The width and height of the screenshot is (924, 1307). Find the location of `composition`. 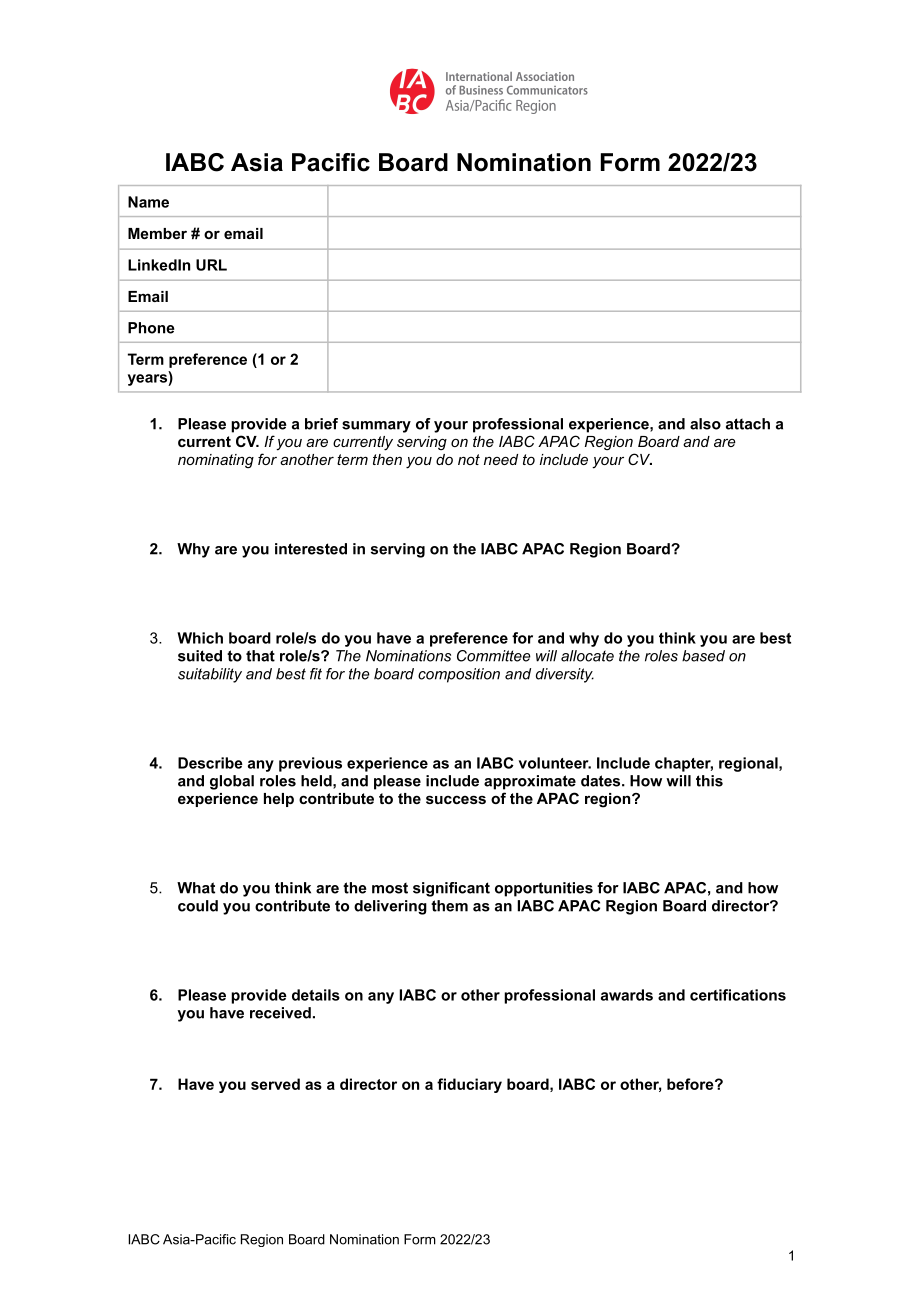

composition is located at coordinates (459, 675).
